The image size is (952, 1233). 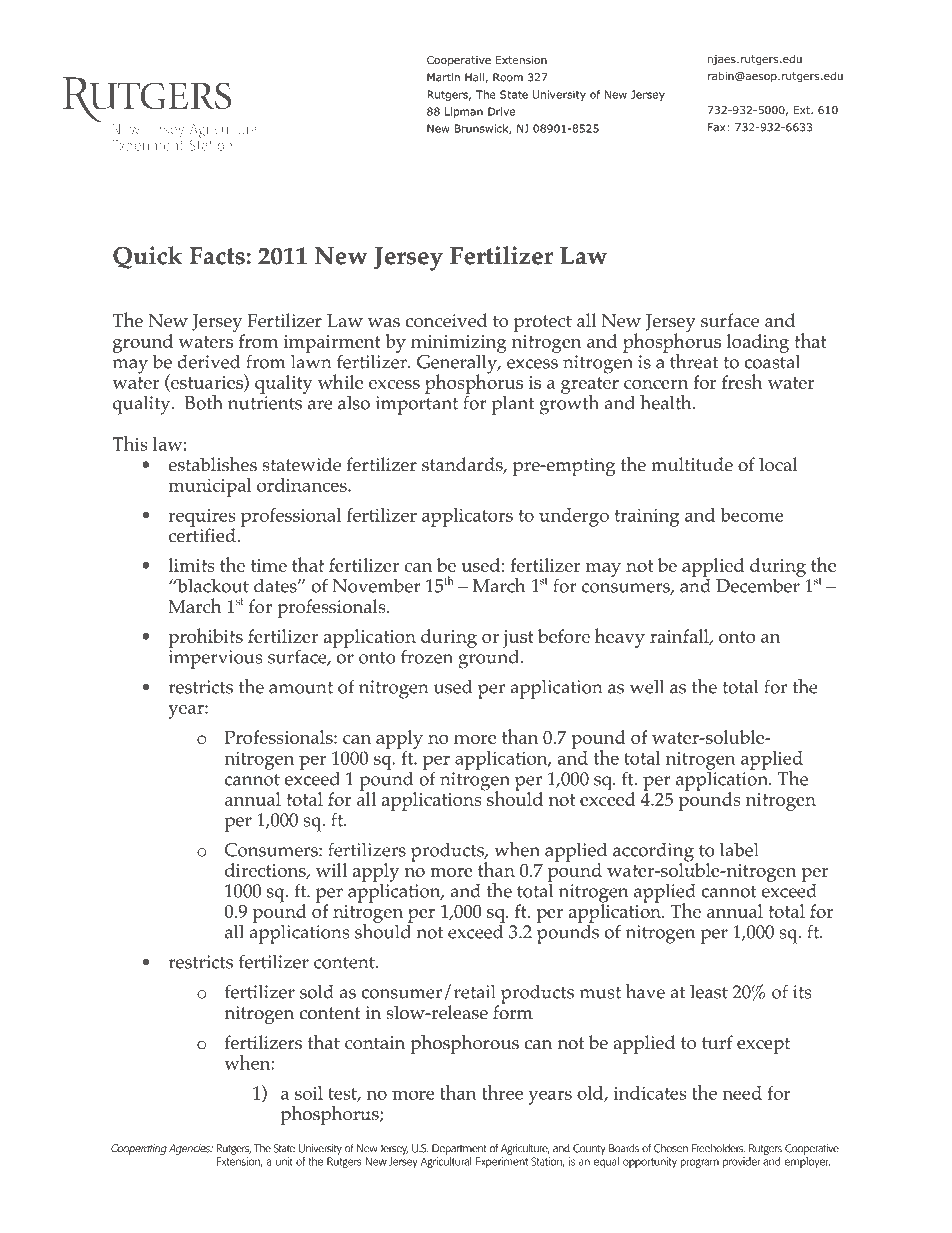 I want to click on health, so click(x=667, y=402).
